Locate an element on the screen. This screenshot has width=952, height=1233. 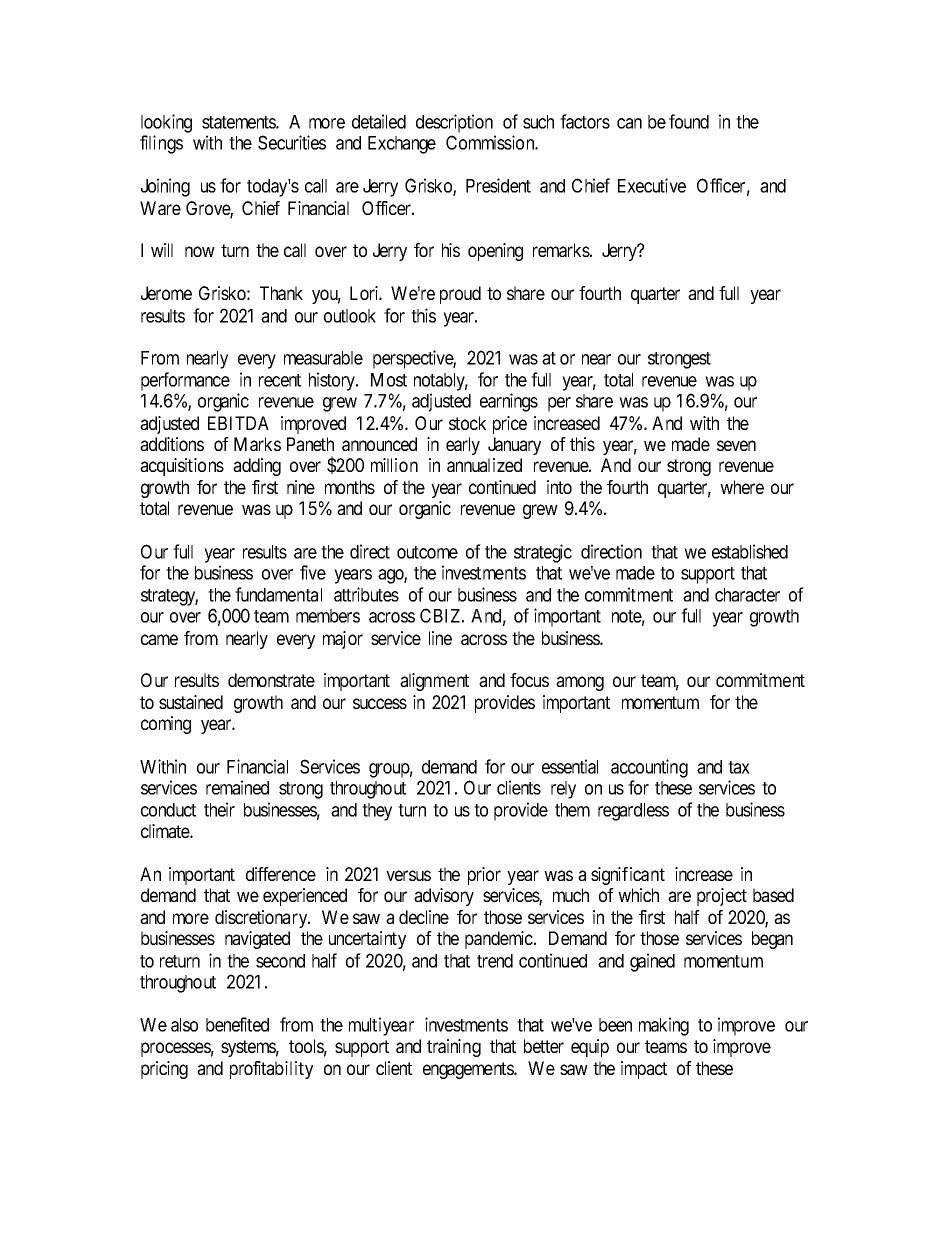
annualized is located at coordinates (484, 465).
